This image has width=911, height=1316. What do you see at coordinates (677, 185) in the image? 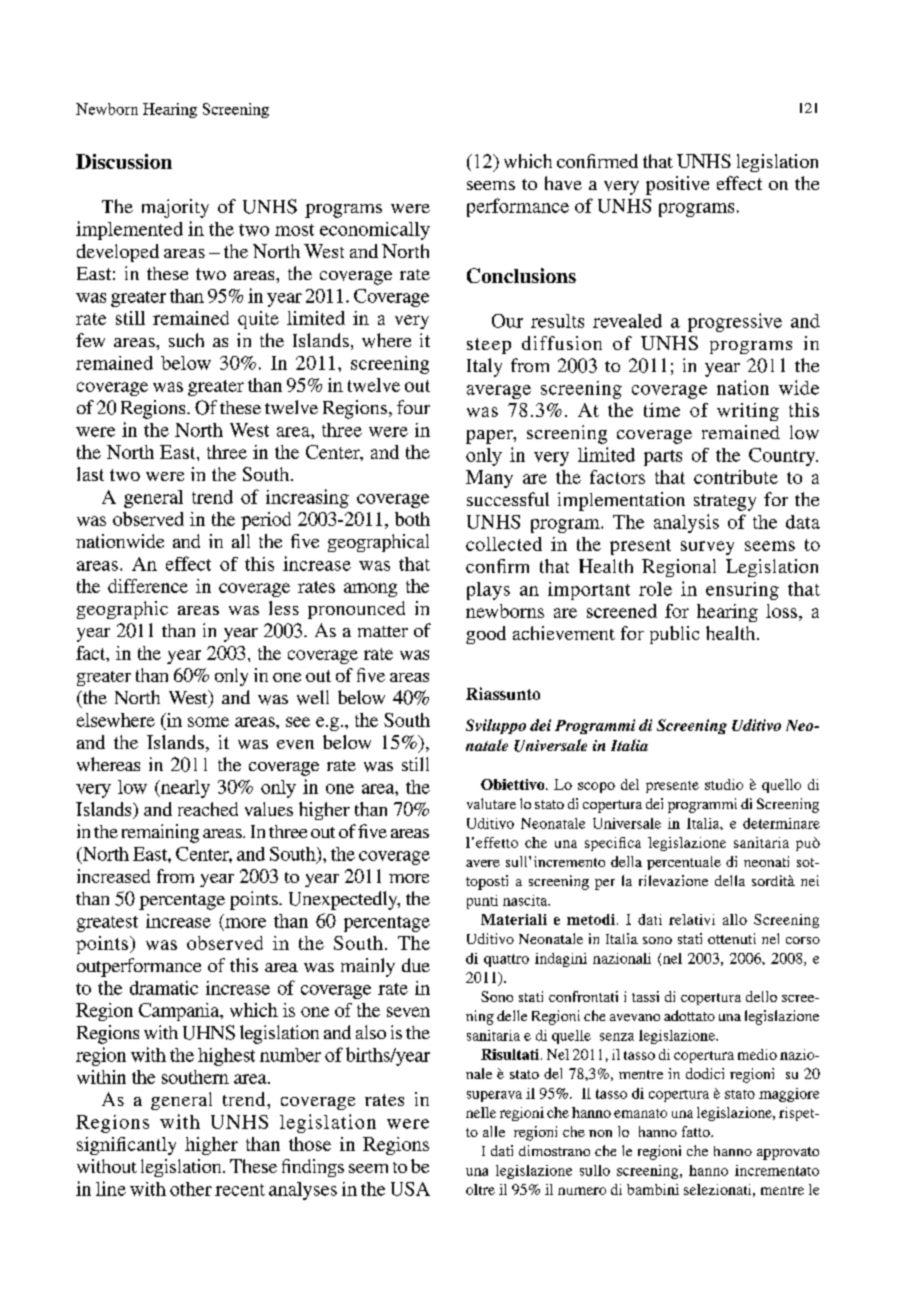
I see `positive` at bounding box center [677, 185].
